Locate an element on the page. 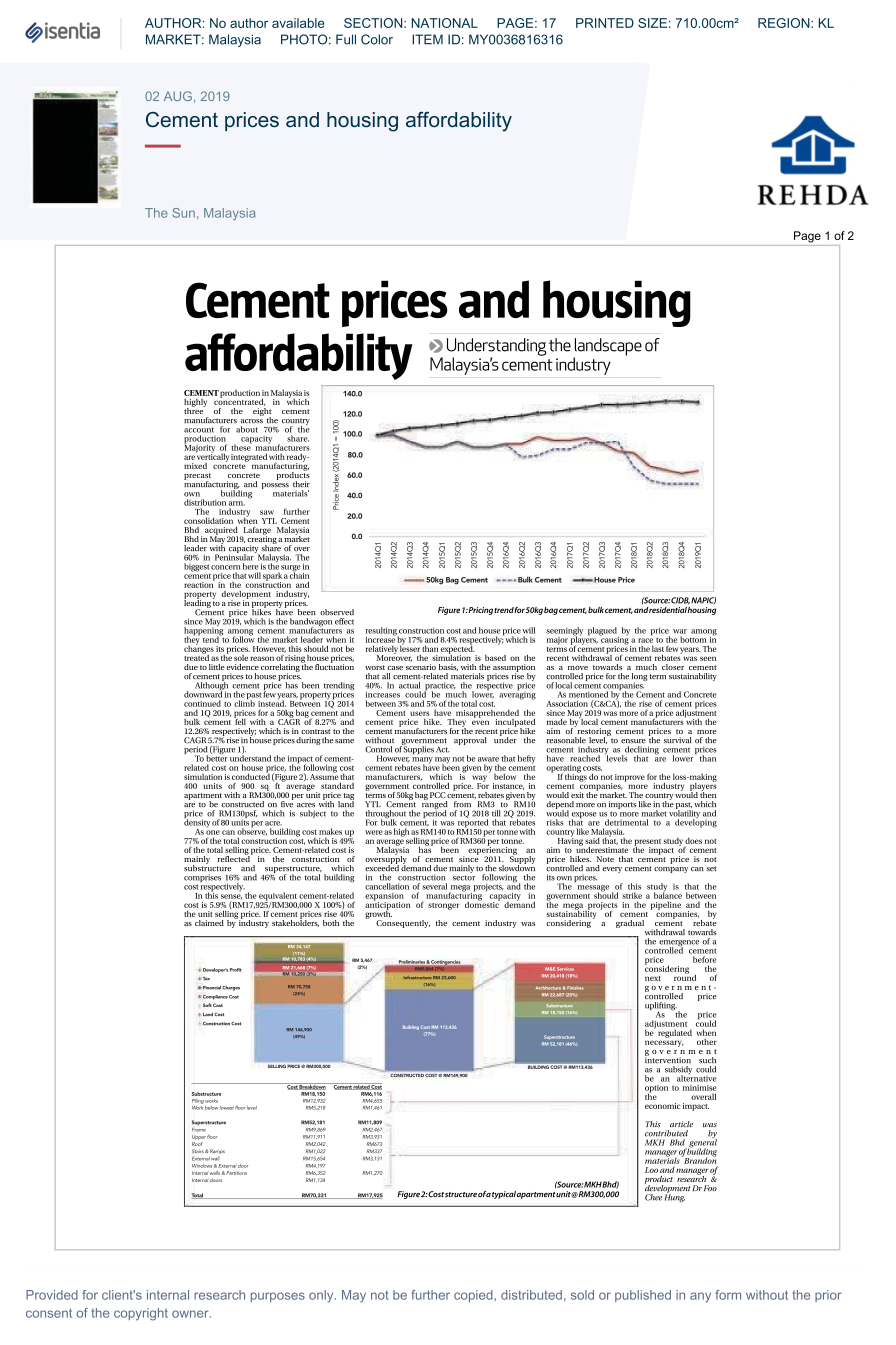 Image resolution: width=896 pixels, height=1345 pixels. seen is located at coordinates (708, 658).
